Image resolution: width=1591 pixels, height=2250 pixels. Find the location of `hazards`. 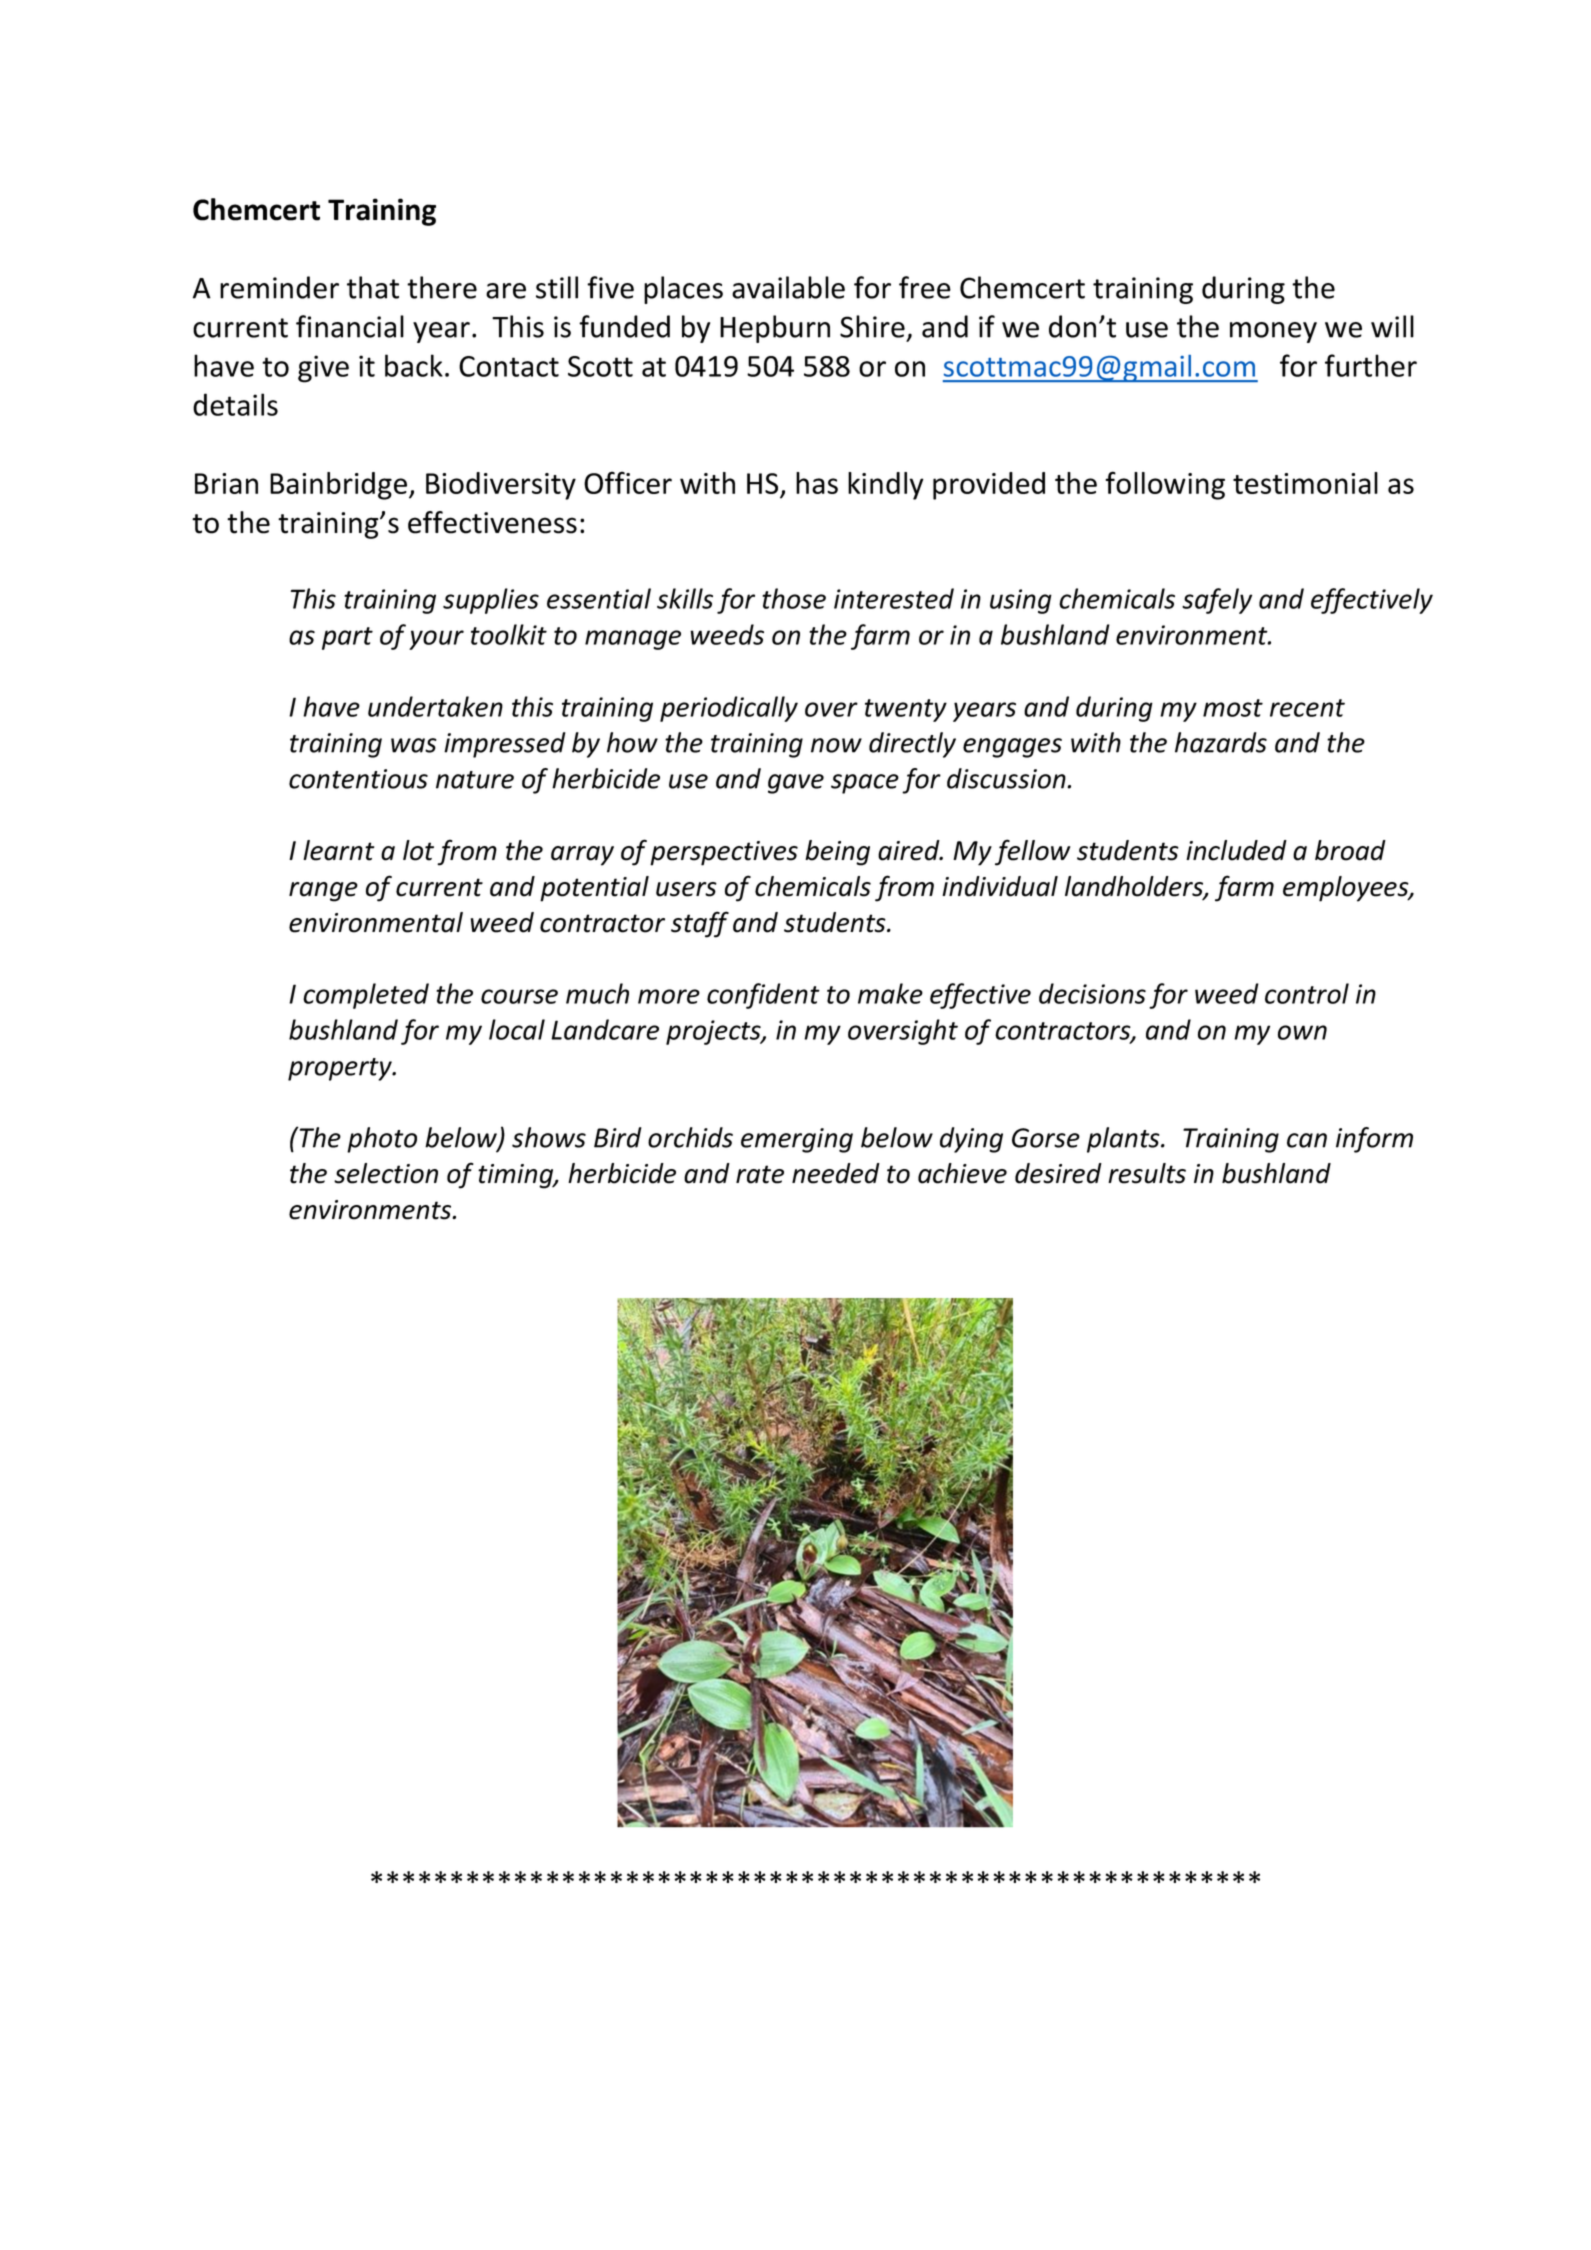

hazards is located at coordinates (1221, 742).
